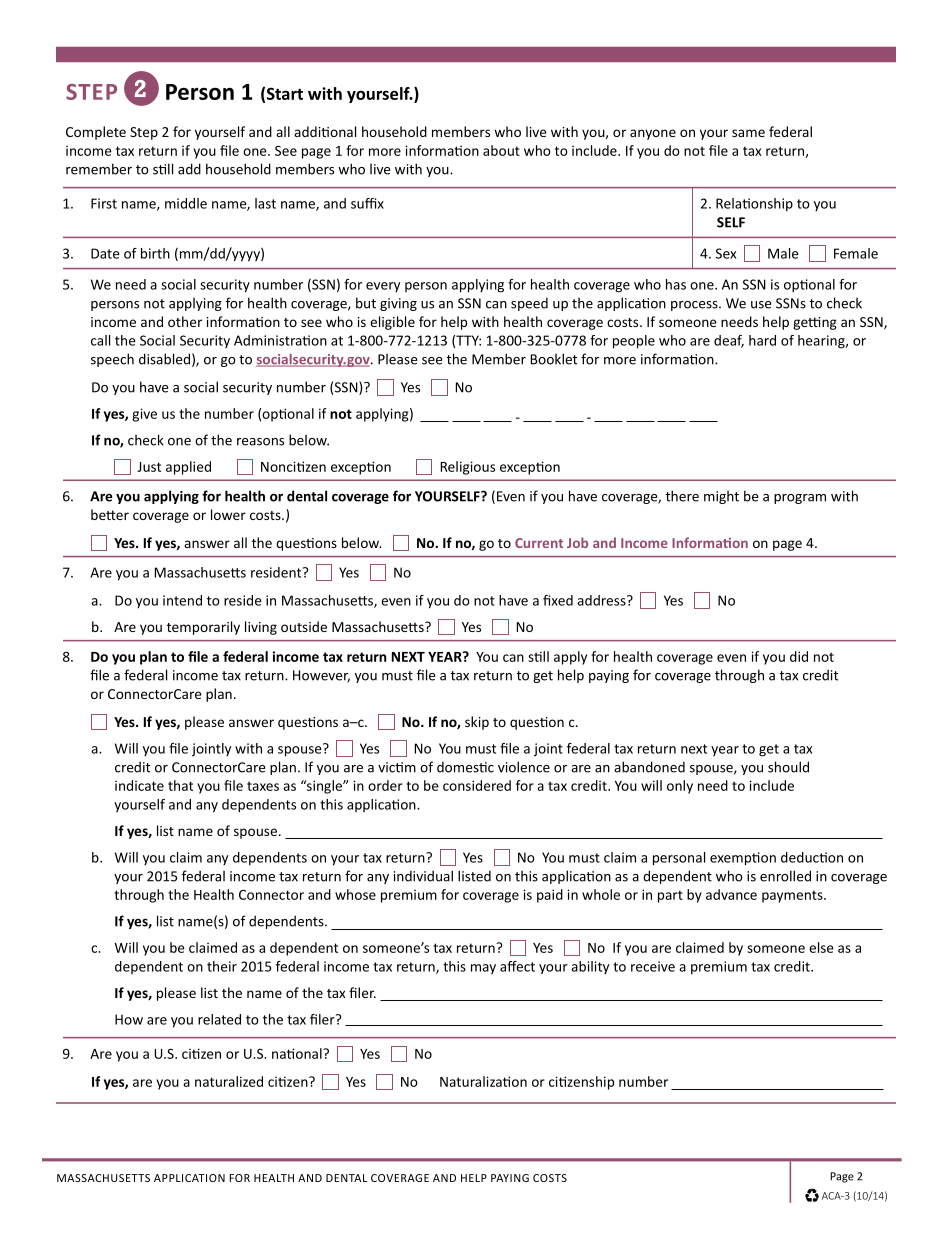  I want to click on considered, so click(477, 785).
